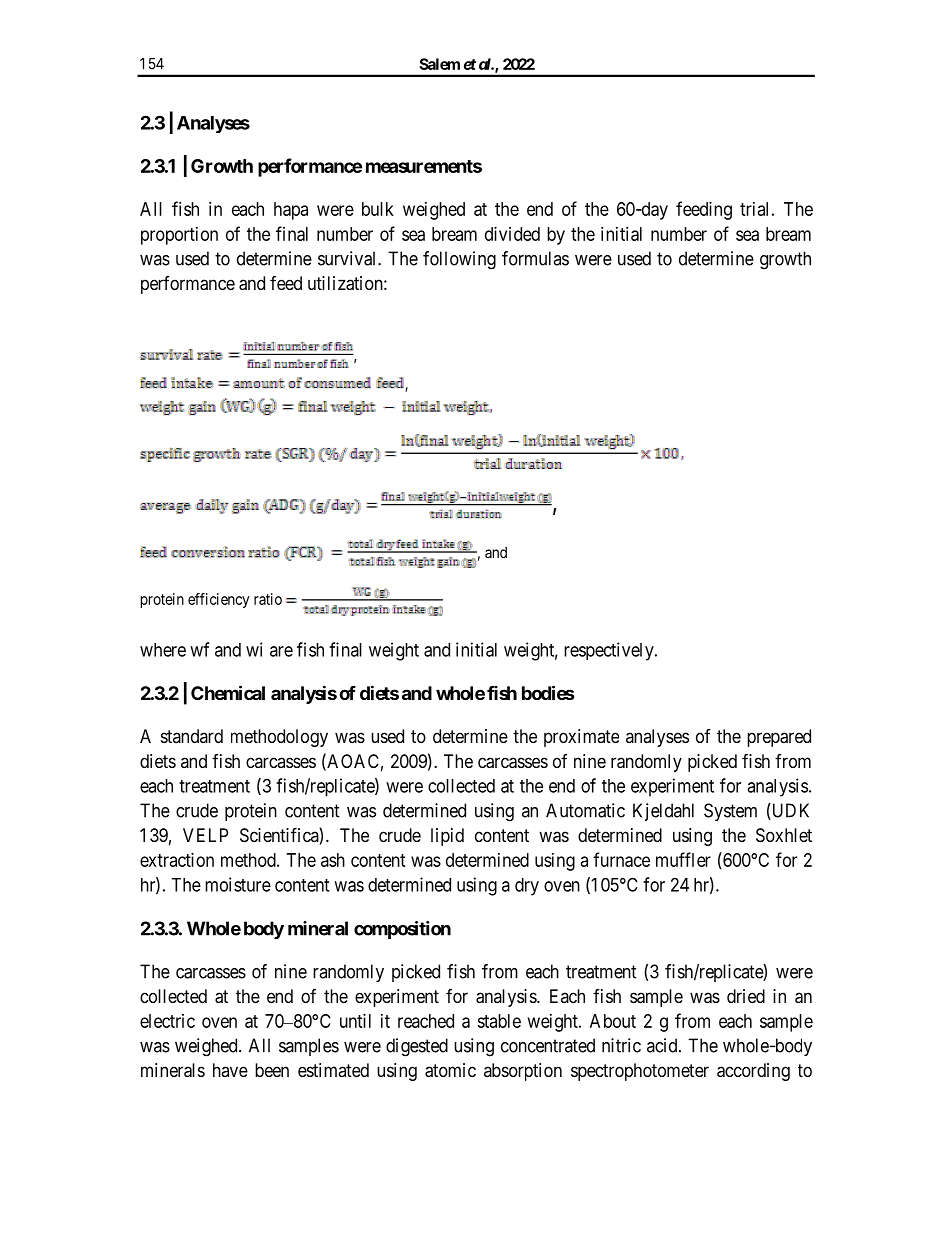 Image resolution: width=952 pixels, height=1233 pixels. I want to click on hapa, so click(291, 211).
